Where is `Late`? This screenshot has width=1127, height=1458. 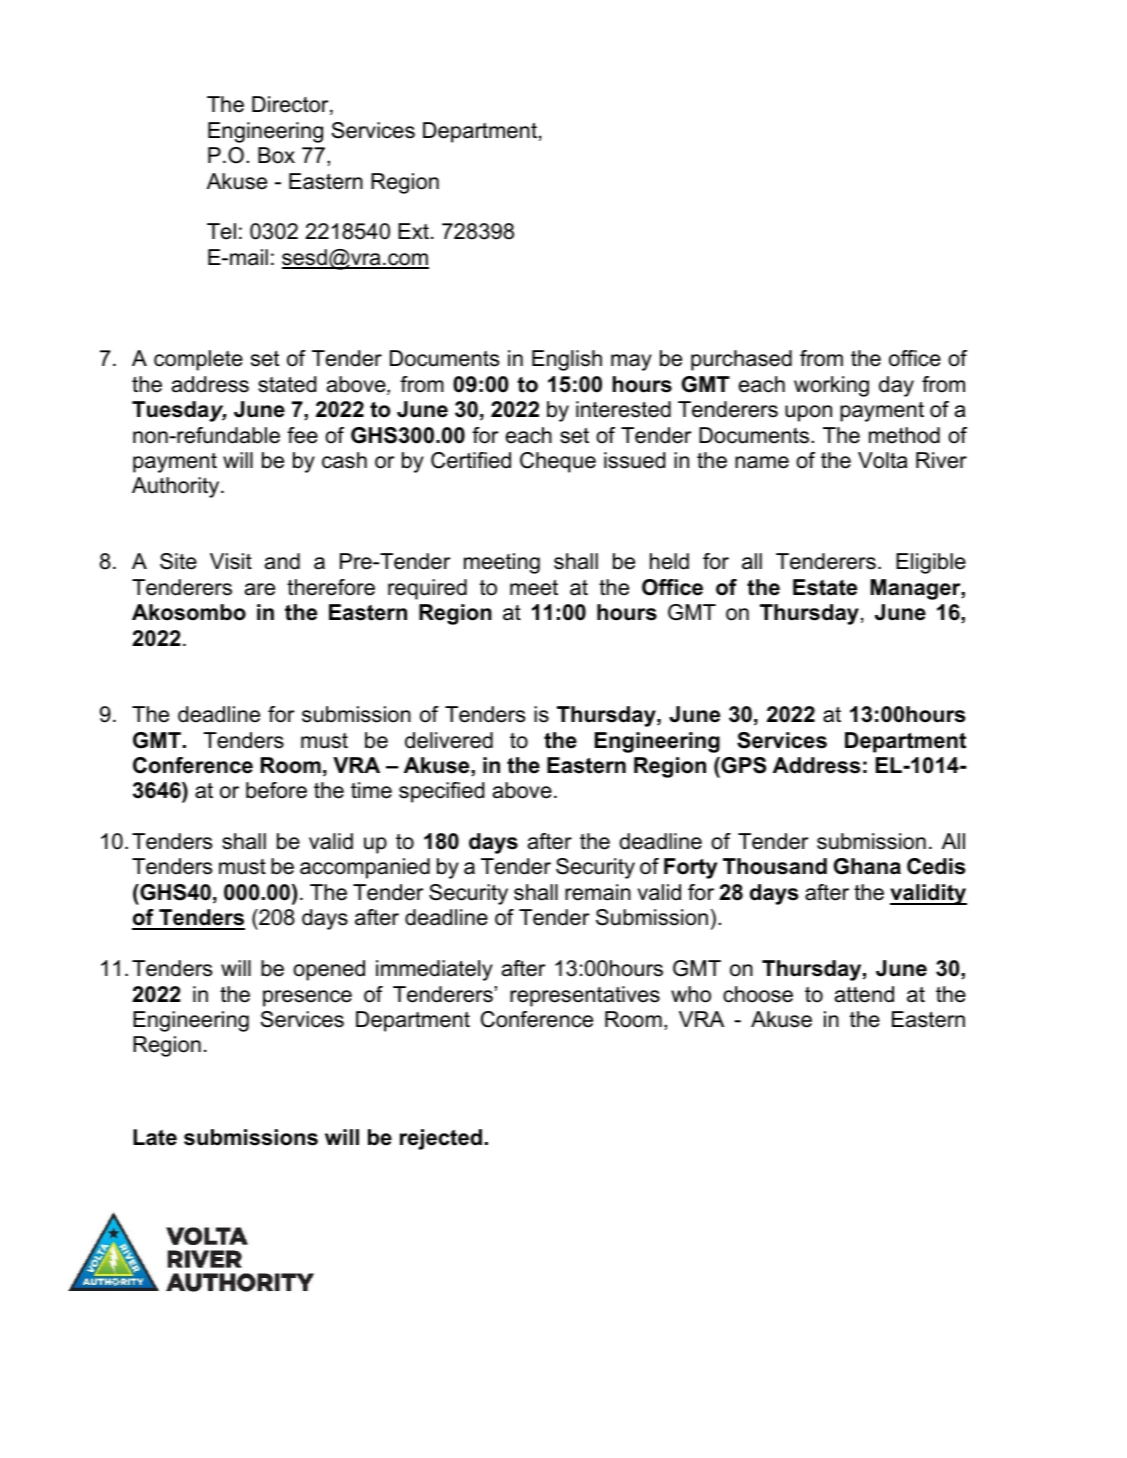
Late is located at coordinates (155, 1137).
